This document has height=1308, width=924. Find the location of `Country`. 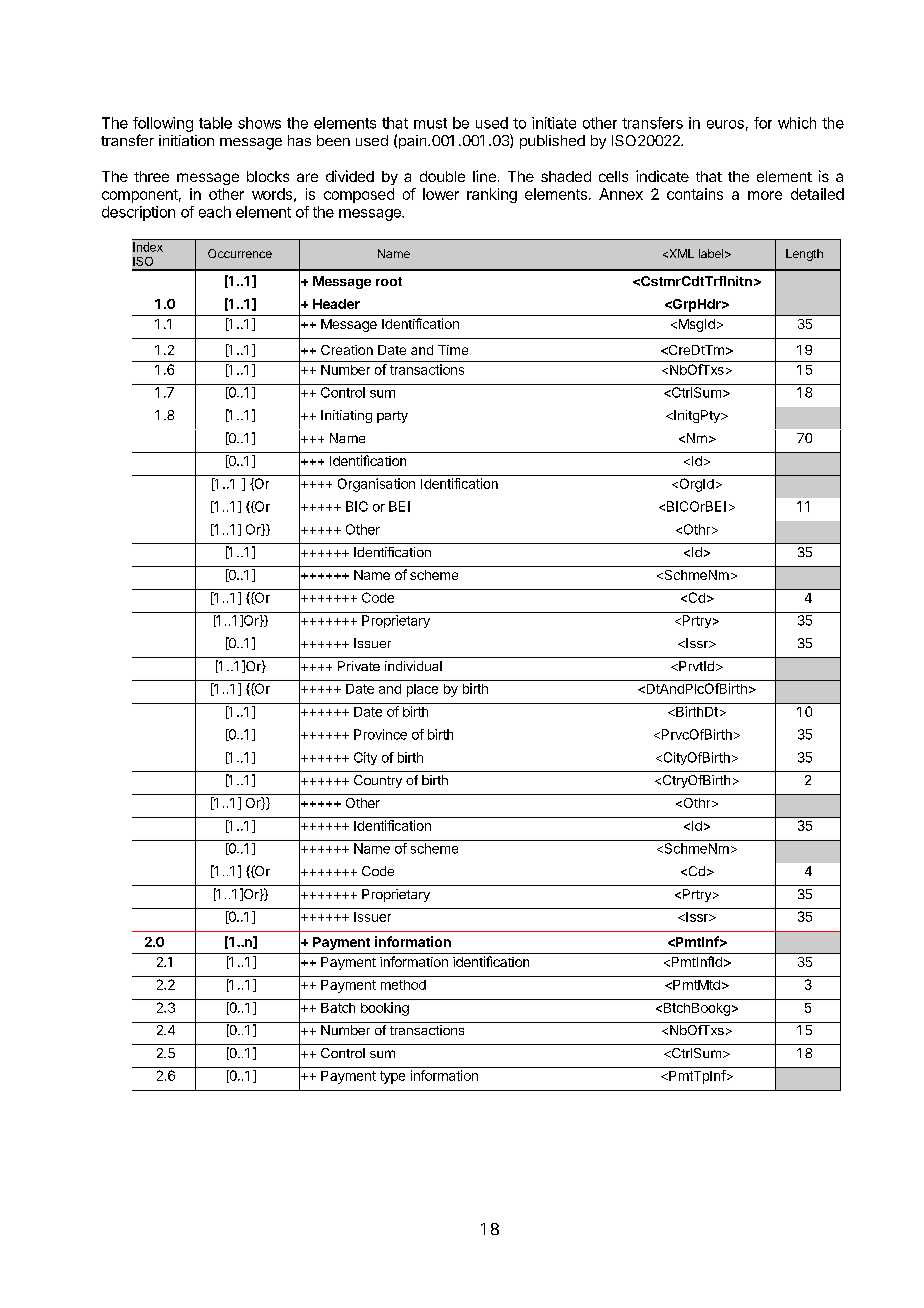

Country is located at coordinates (378, 781).
